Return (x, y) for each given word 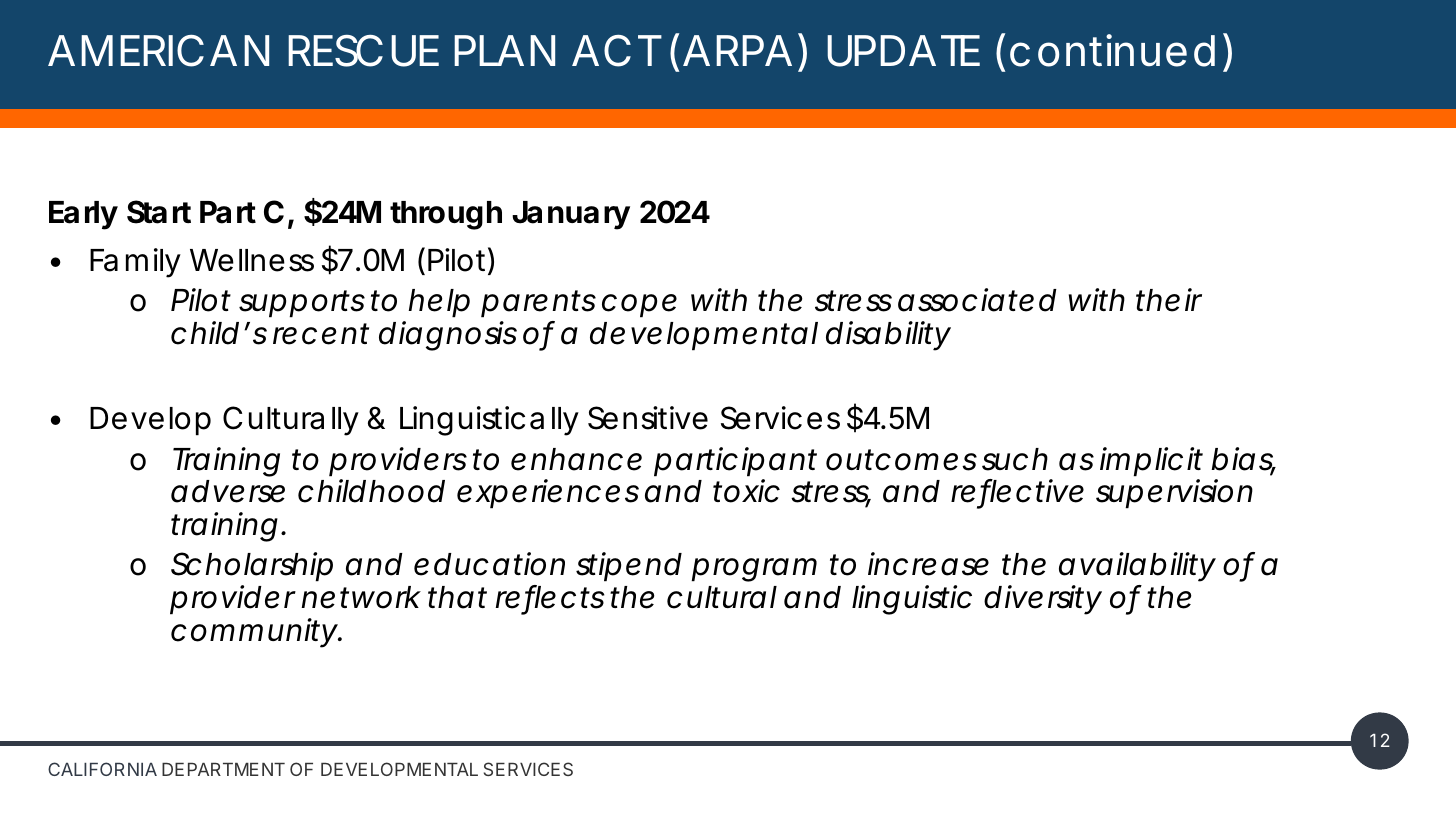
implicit (1151, 462)
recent (321, 334)
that (457, 597)
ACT (613, 51)
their (1168, 300)
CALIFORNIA (102, 769)
